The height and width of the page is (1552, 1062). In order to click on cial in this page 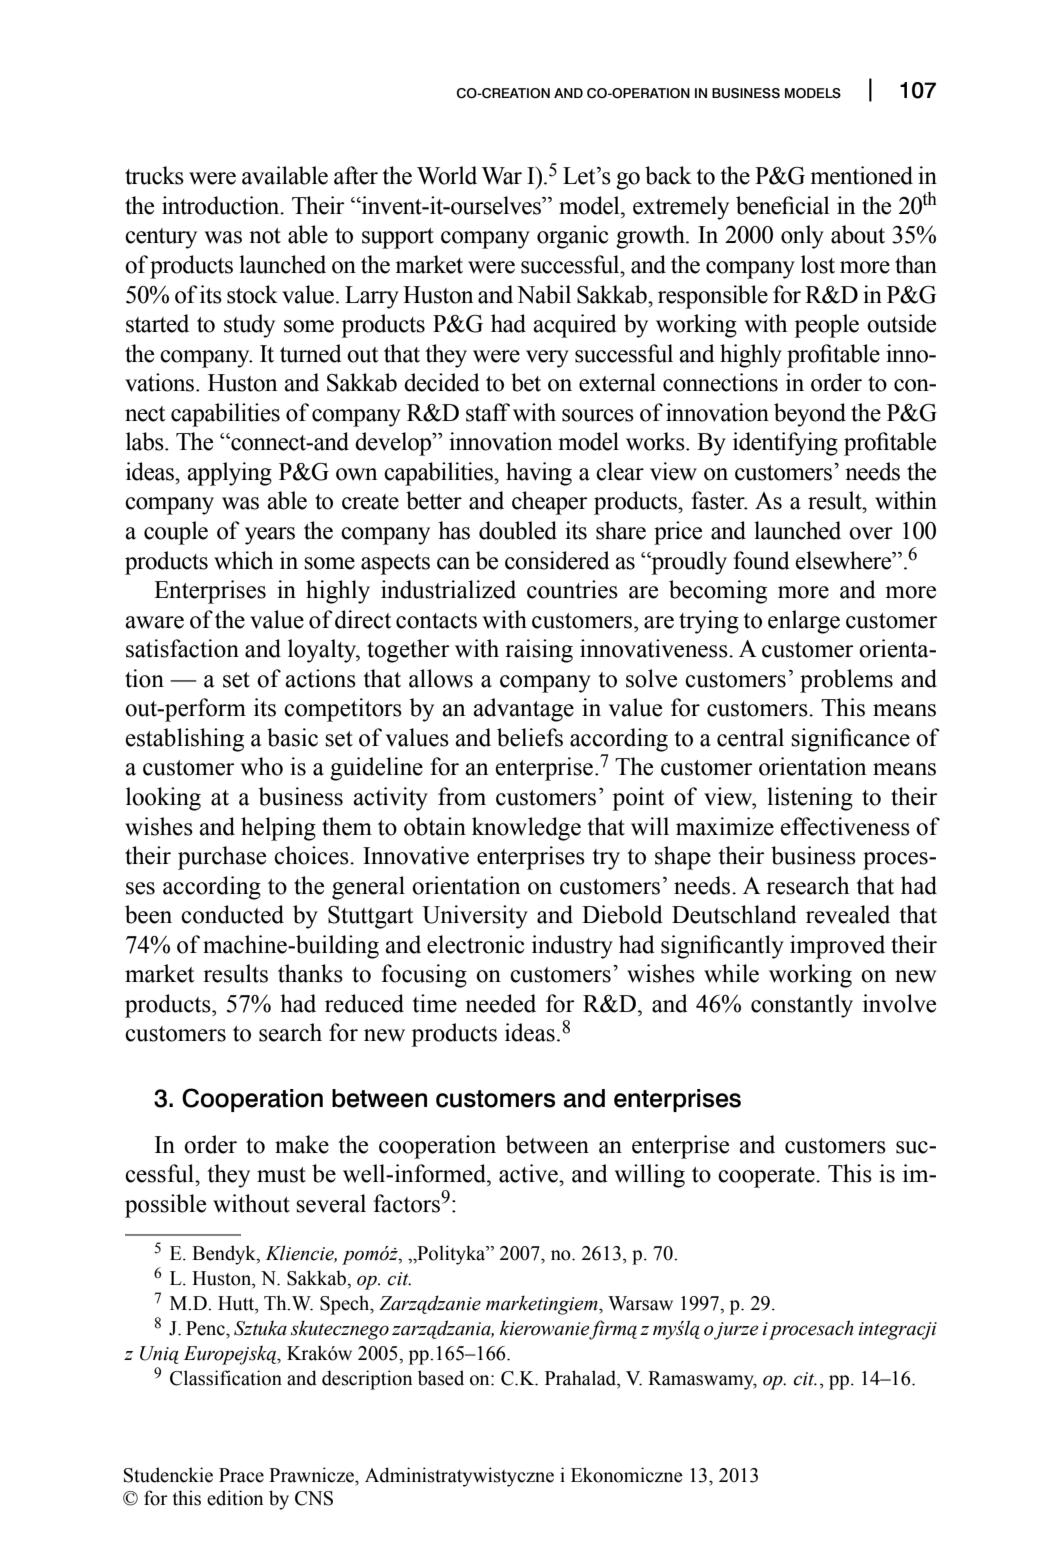, I will do `click(812, 205)`.
